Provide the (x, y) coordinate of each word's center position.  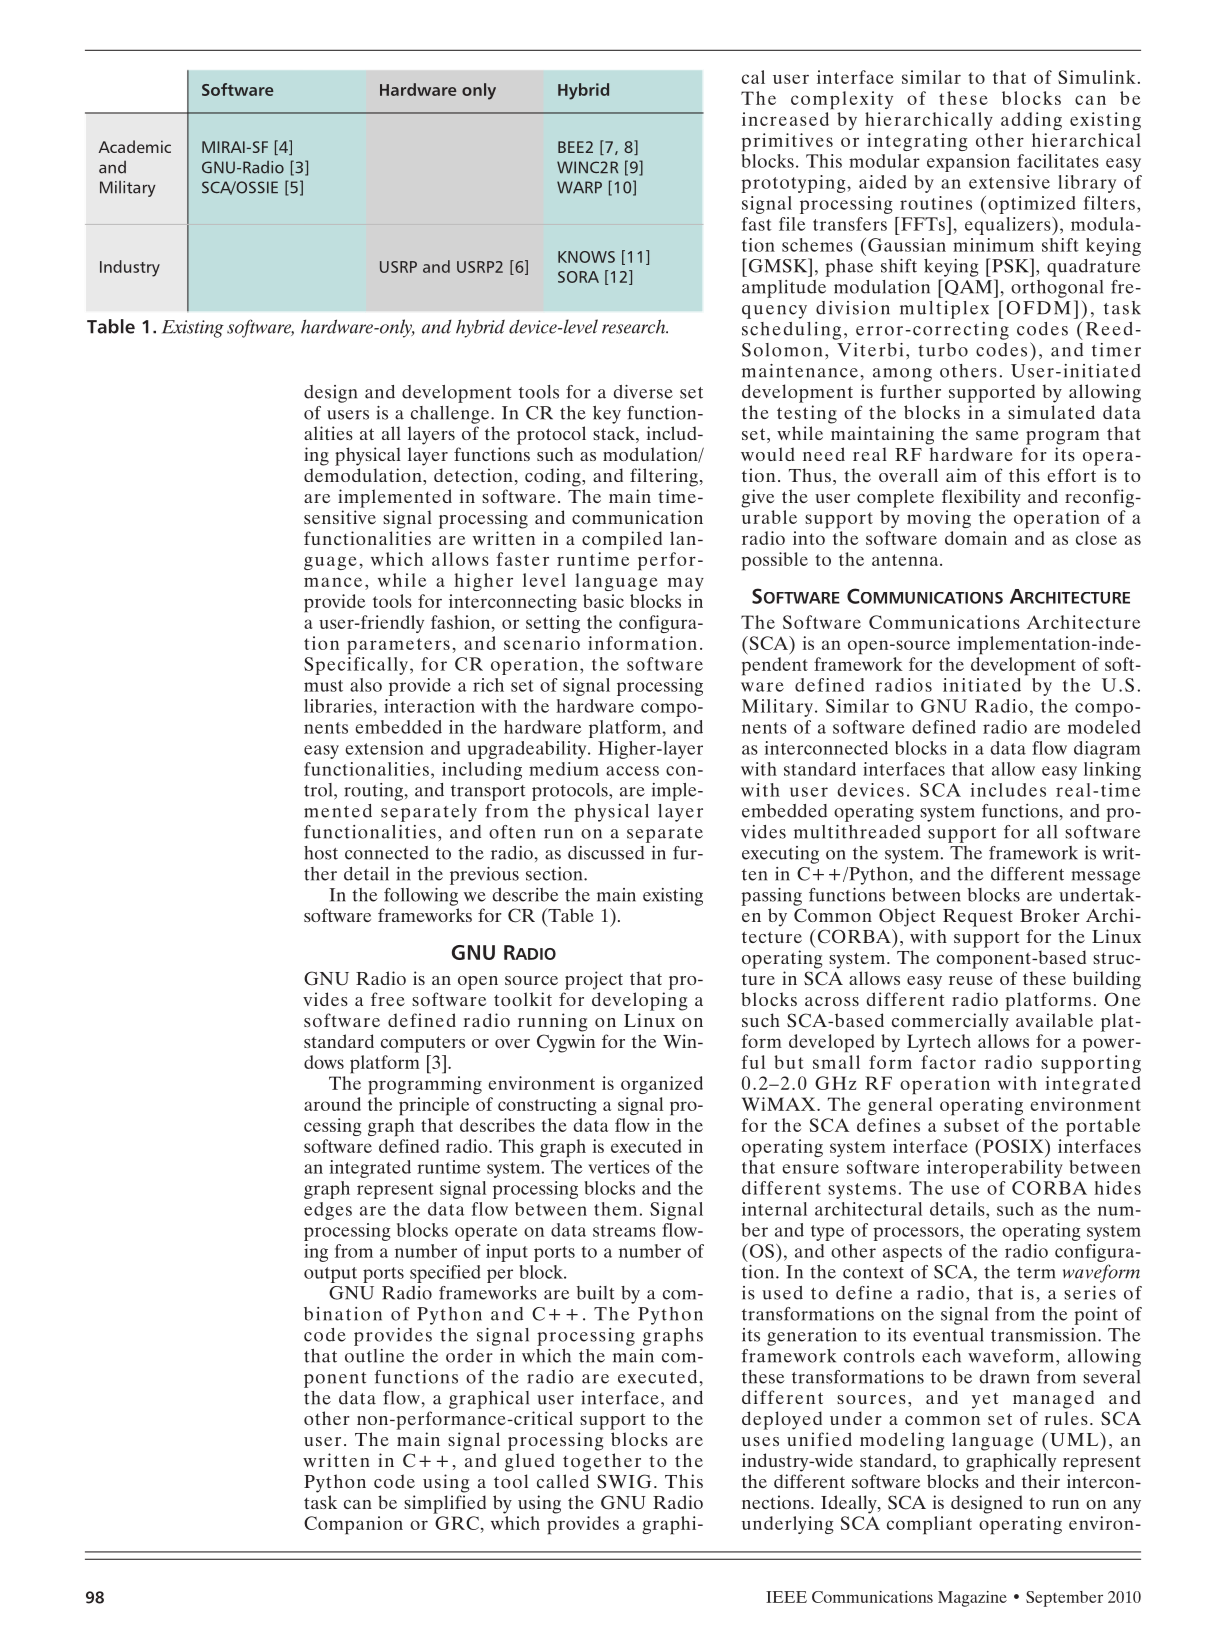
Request (978, 918)
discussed (606, 853)
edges (328, 1211)
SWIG (624, 1481)
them (615, 1209)
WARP (579, 187)
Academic (135, 146)
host (321, 853)
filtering (664, 477)
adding (1031, 121)
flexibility (981, 498)
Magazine (972, 1599)
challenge (451, 415)
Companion (353, 1525)
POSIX (1013, 1146)
